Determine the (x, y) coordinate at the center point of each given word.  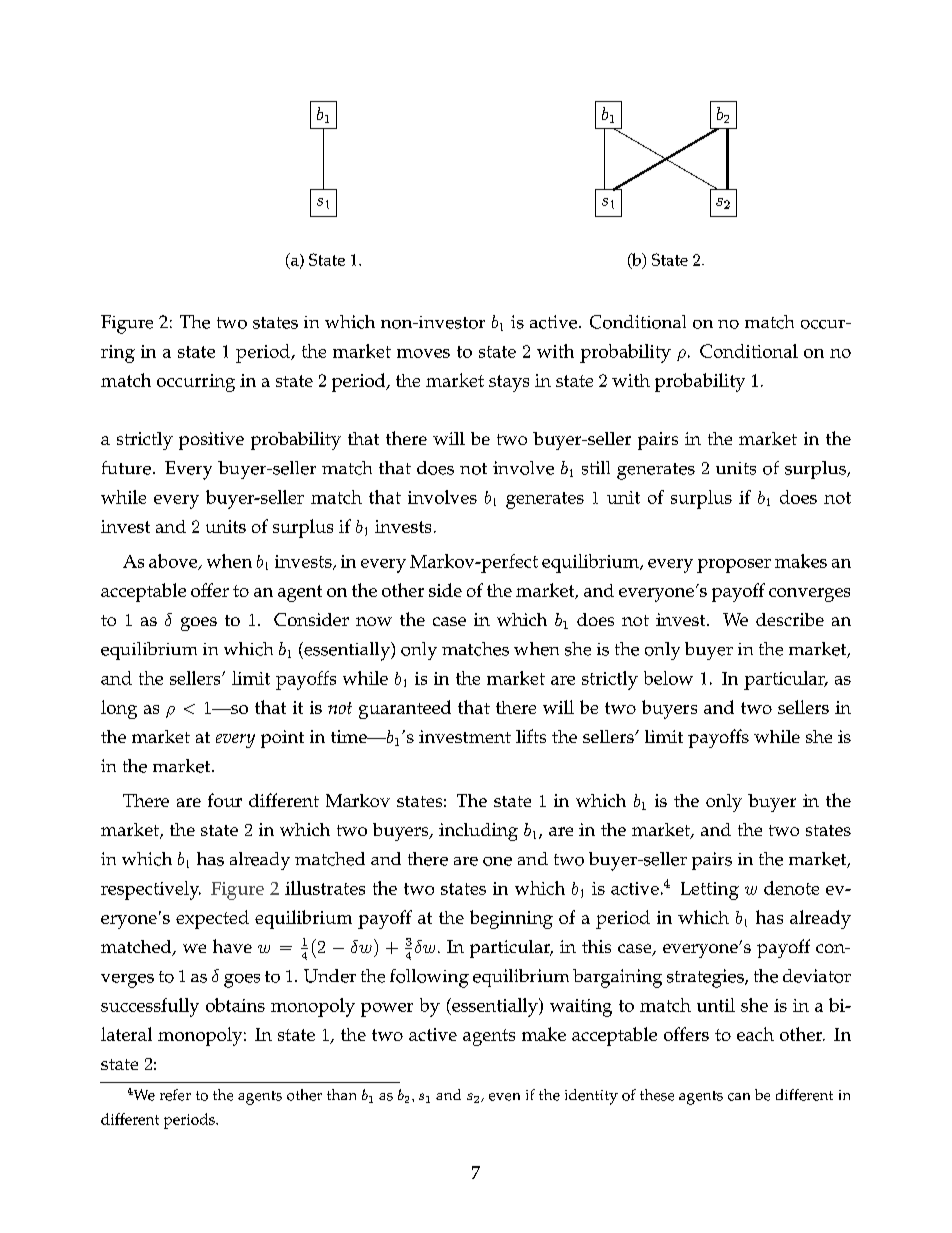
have (232, 946)
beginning (511, 919)
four (225, 800)
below (668, 678)
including (478, 832)
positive (211, 441)
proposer (734, 566)
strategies (706, 978)
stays (509, 383)
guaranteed (405, 709)
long (119, 709)
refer (175, 1095)
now (374, 621)
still (596, 468)
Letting (710, 891)
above (174, 562)
